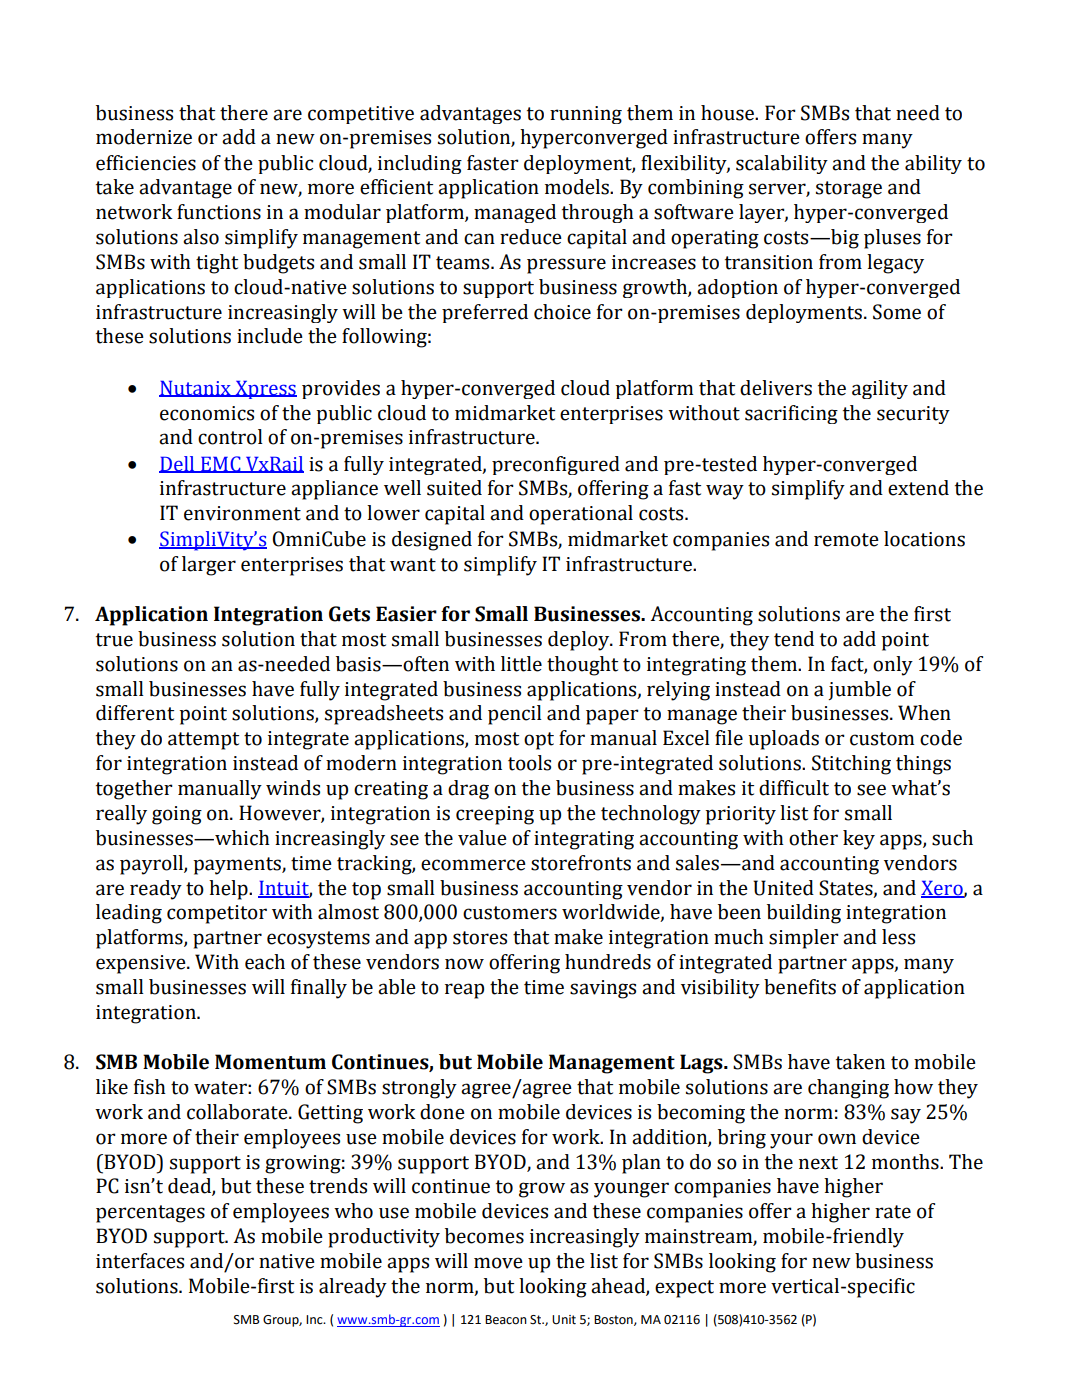 This page has height=1400, width=1082. I want to click on attempt, so click(203, 741).
